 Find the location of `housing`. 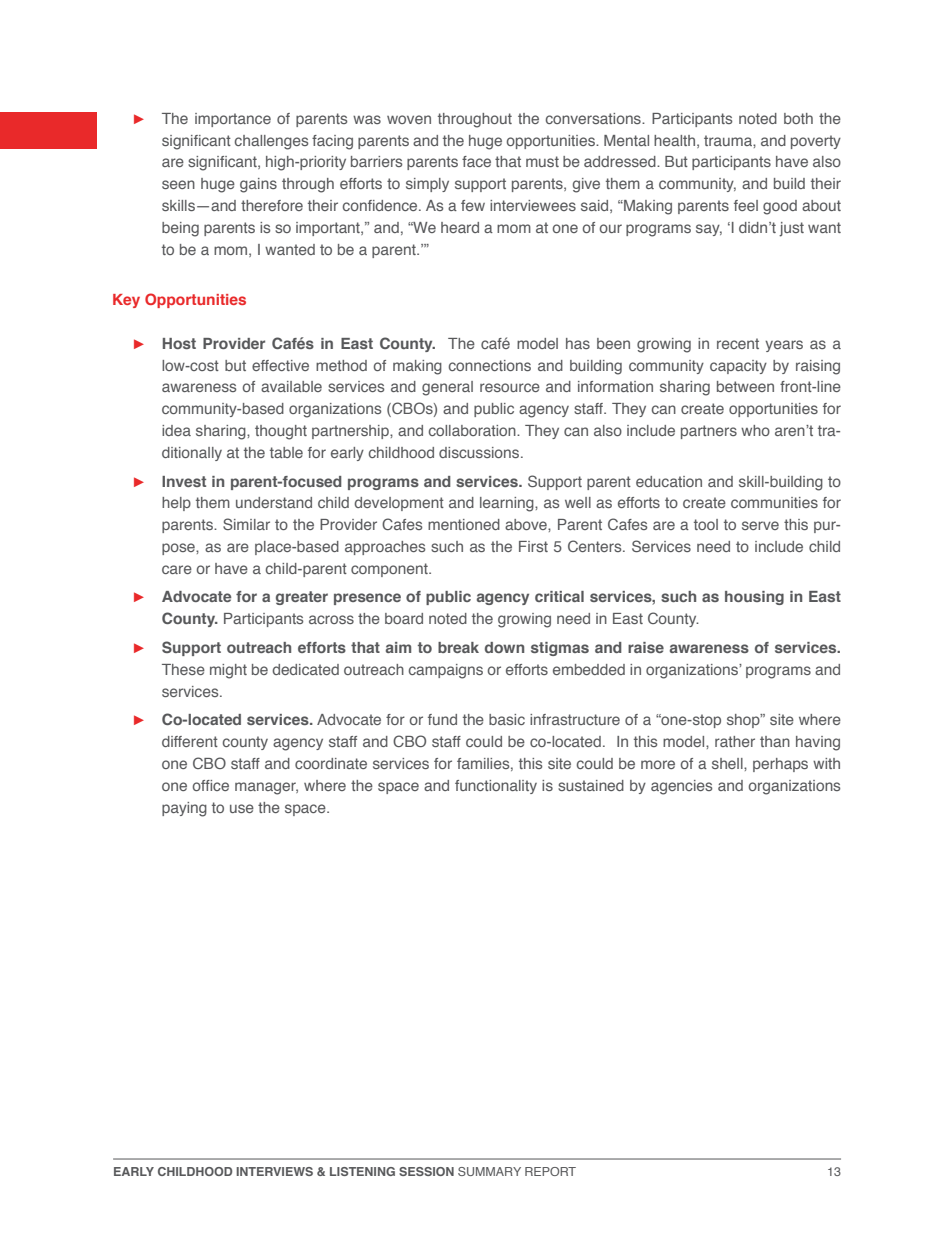

housing is located at coordinates (754, 598).
